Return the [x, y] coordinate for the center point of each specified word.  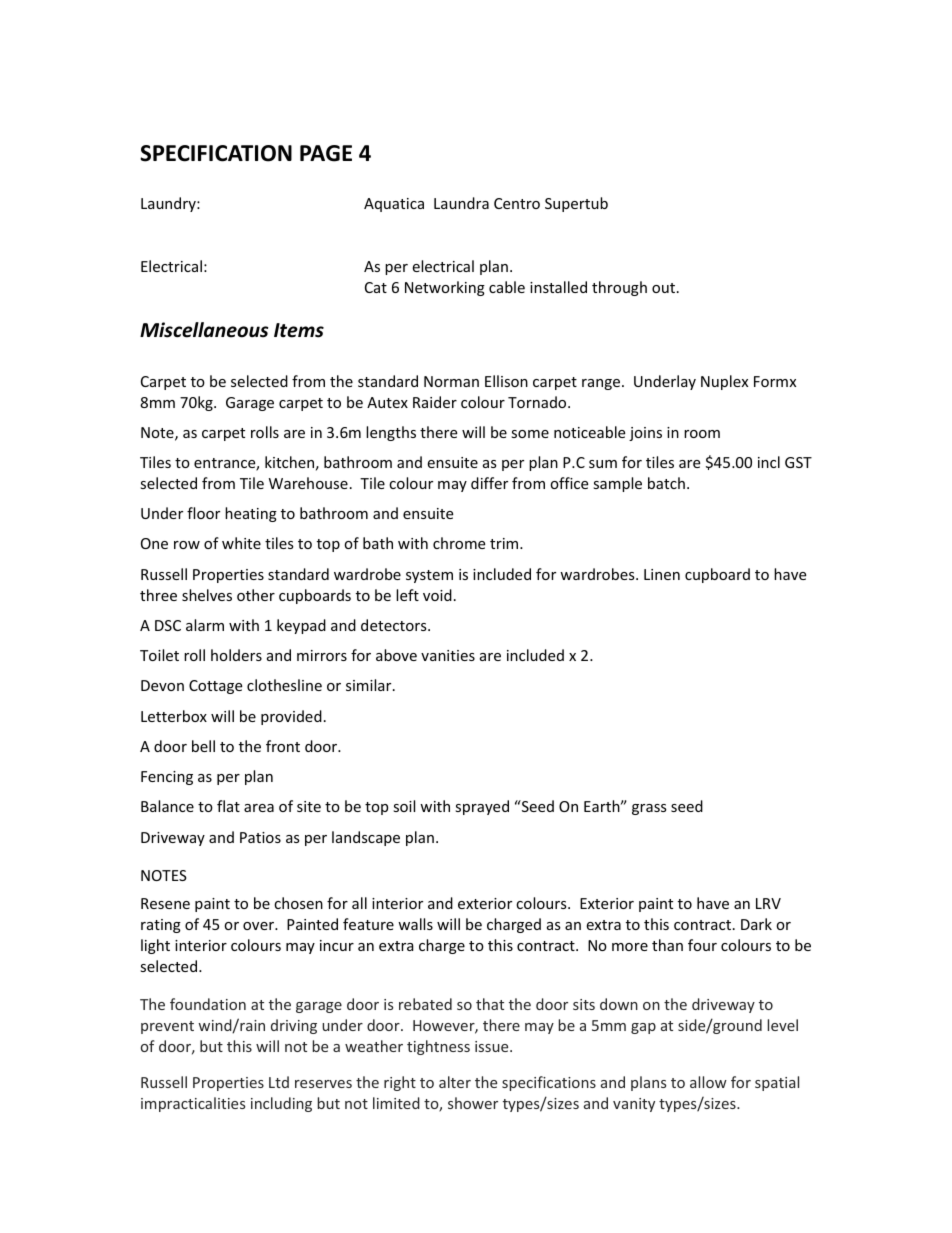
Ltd [279, 1082]
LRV [768, 903]
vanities [448, 655]
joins [645, 434]
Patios [260, 837]
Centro [517, 203]
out [665, 288]
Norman [451, 381]
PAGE [326, 153]
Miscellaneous [204, 330]
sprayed [482, 807]
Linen [662, 574]
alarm [205, 625]
